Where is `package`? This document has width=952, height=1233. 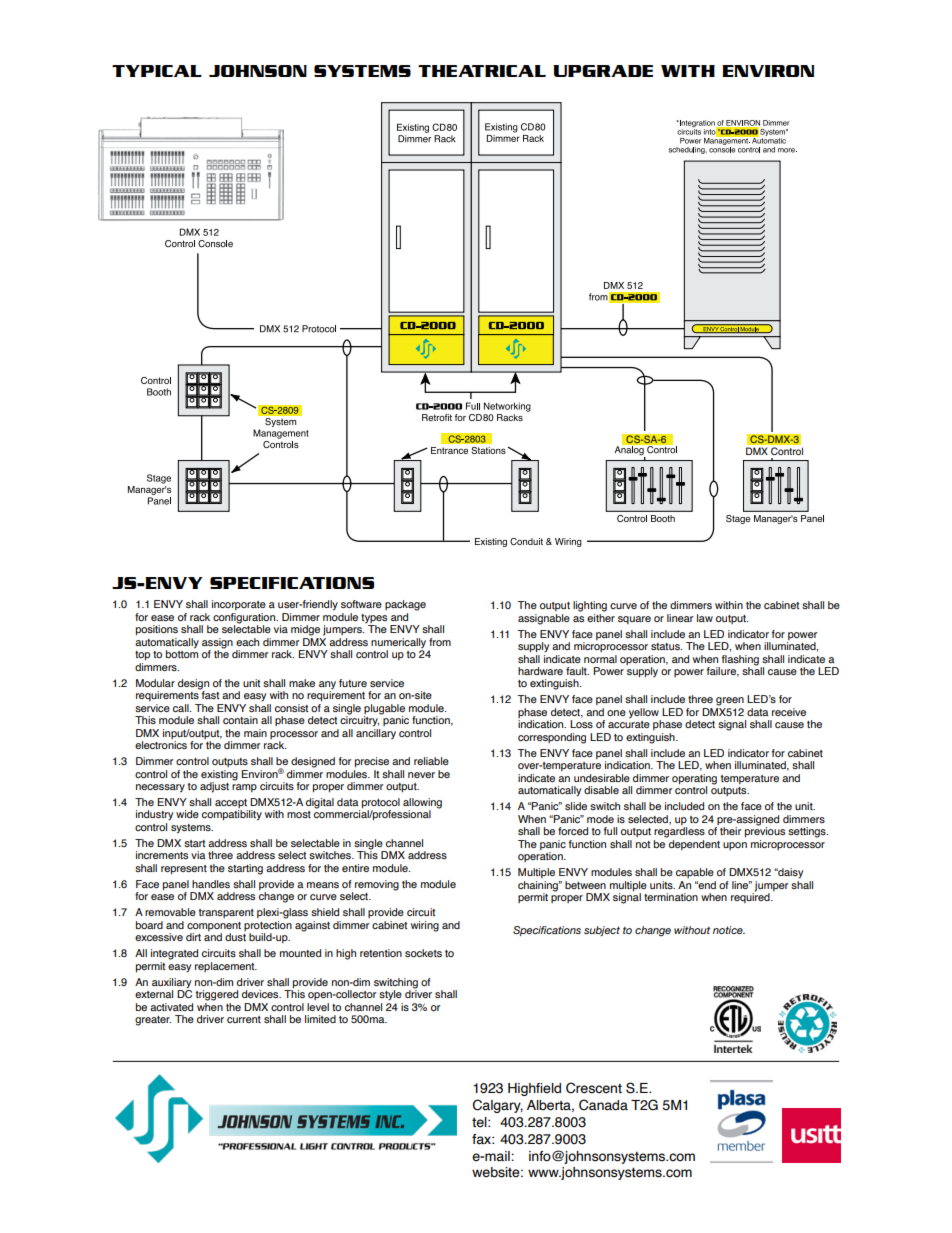
package is located at coordinates (405, 605).
